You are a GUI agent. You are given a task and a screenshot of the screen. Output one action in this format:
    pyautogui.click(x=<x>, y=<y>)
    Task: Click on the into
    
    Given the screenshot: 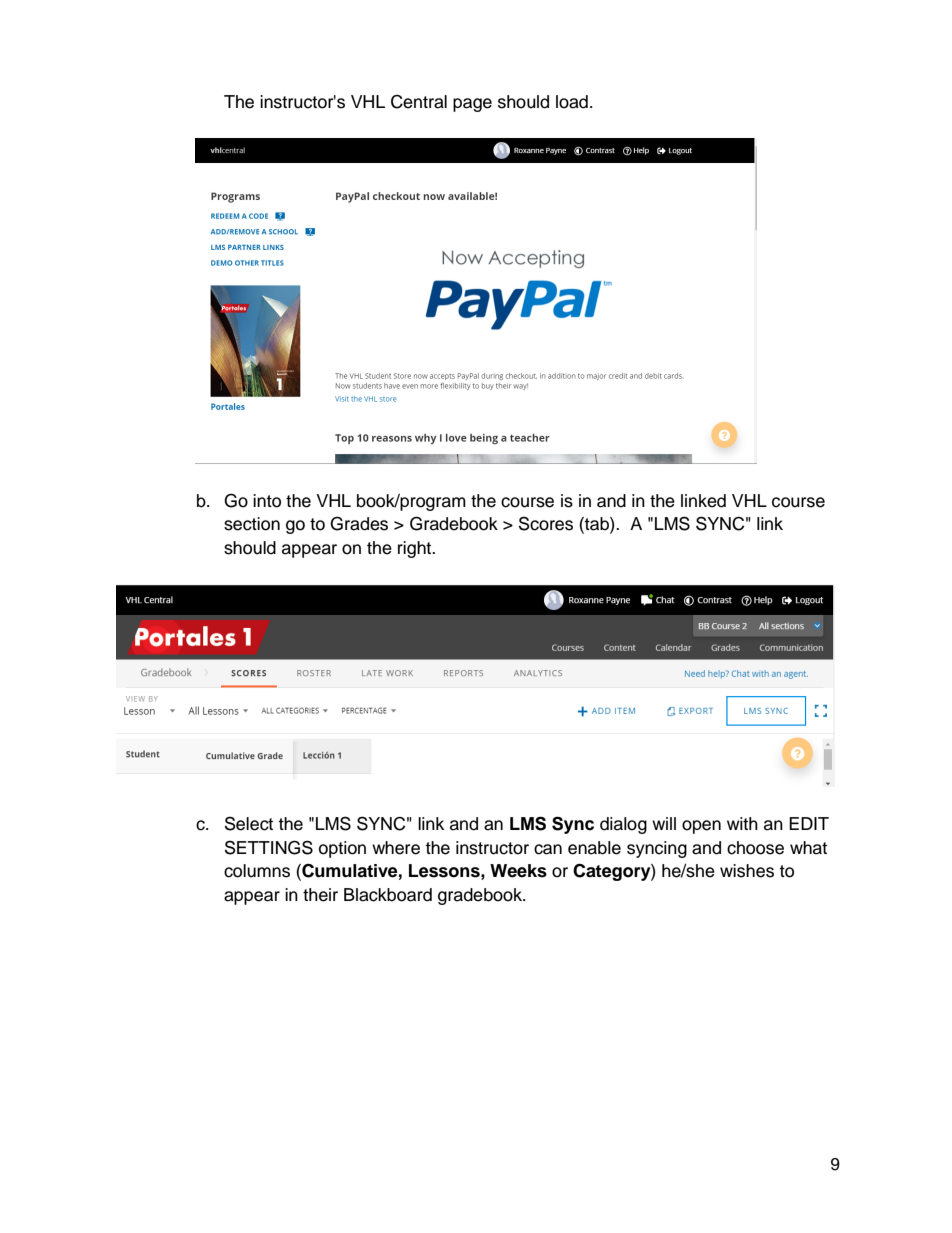 What is the action you would take?
    pyautogui.click(x=267, y=501)
